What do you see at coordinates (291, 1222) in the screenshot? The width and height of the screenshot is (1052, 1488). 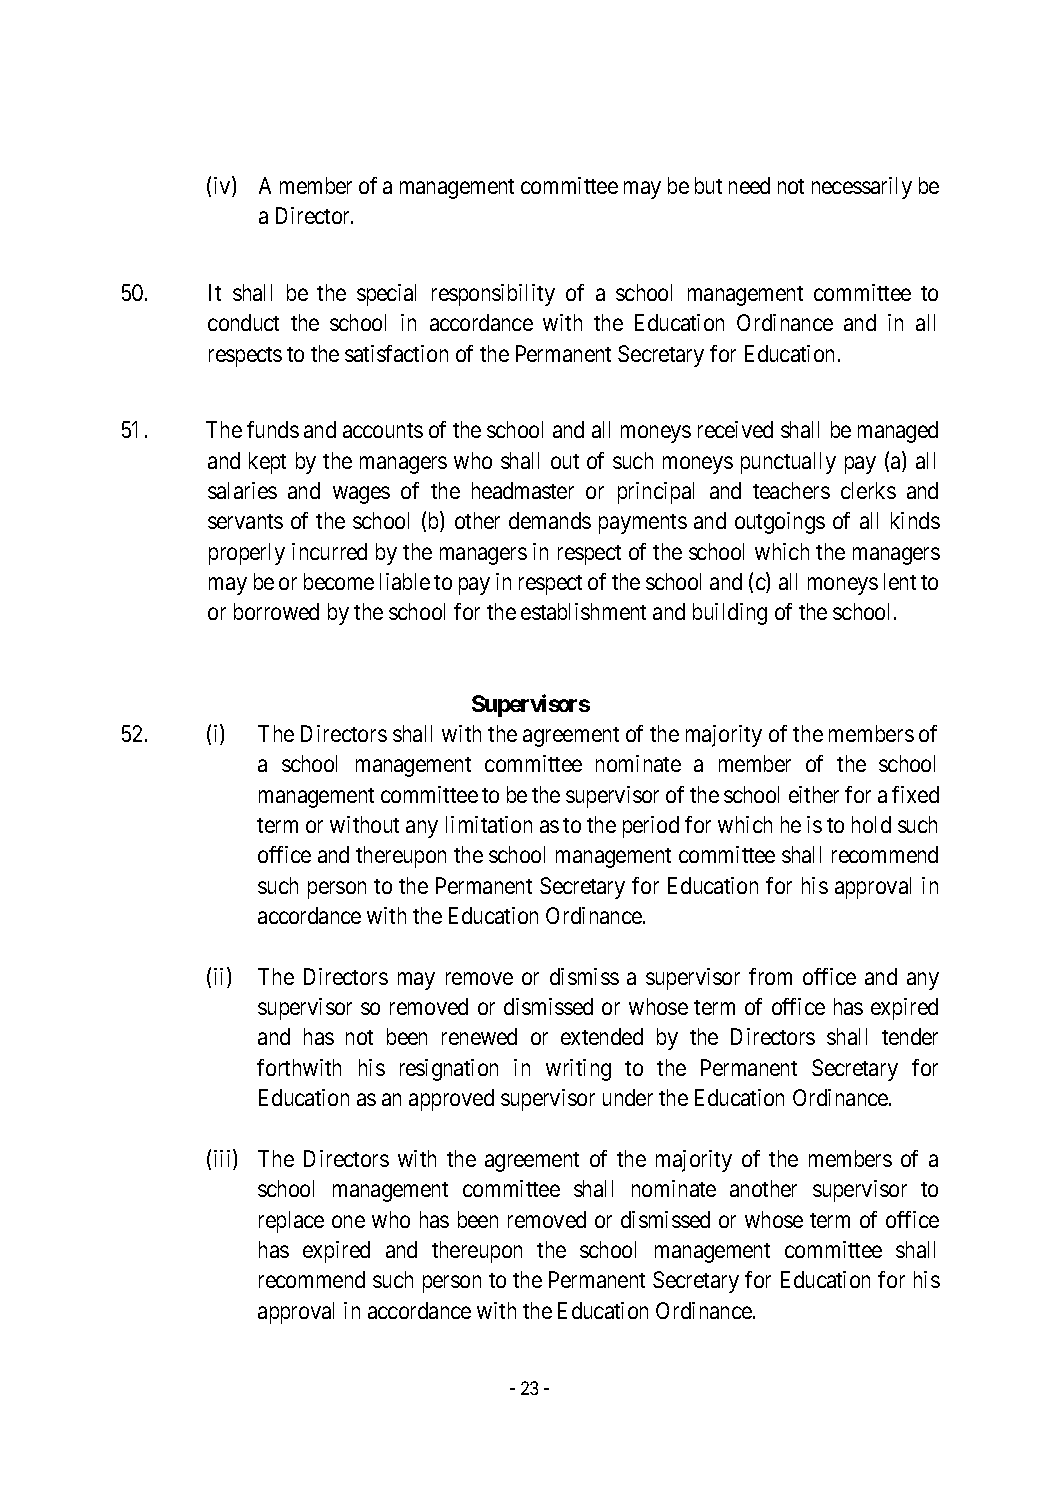 I see `replace` at bounding box center [291, 1222].
